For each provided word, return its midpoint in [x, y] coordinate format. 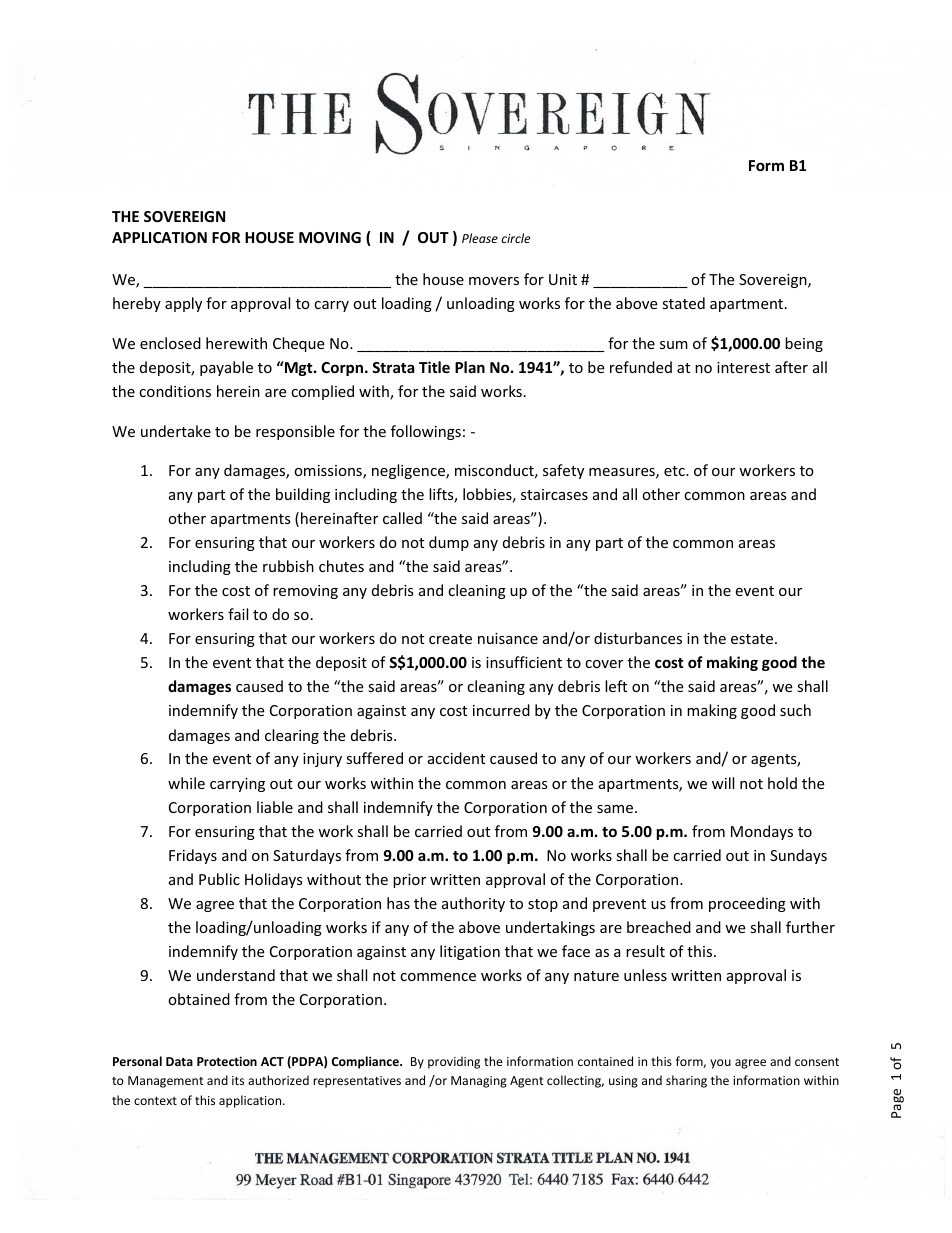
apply [183, 304]
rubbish [288, 566]
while [186, 783]
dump [449, 543]
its [238, 1080]
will [723, 783]
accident [456, 758]
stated [683, 303]
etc [675, 471]
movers [494, 281]
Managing [479, 1082]
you [720, 1064]
